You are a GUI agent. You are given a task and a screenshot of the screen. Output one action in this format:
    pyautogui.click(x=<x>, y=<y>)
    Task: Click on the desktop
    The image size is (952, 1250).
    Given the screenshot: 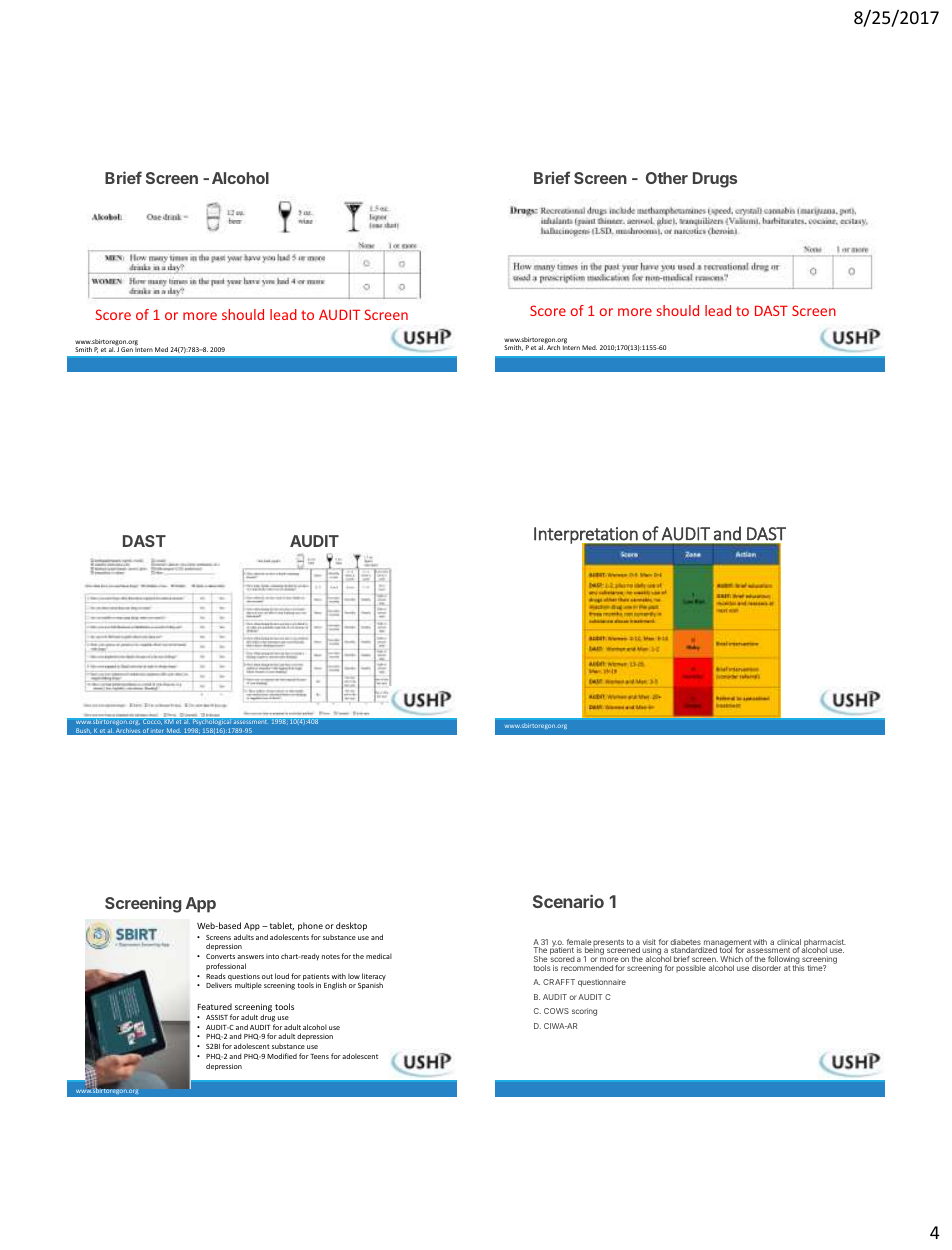 What is the action you would take?
    pyautogui.click(x=351, y=926)
